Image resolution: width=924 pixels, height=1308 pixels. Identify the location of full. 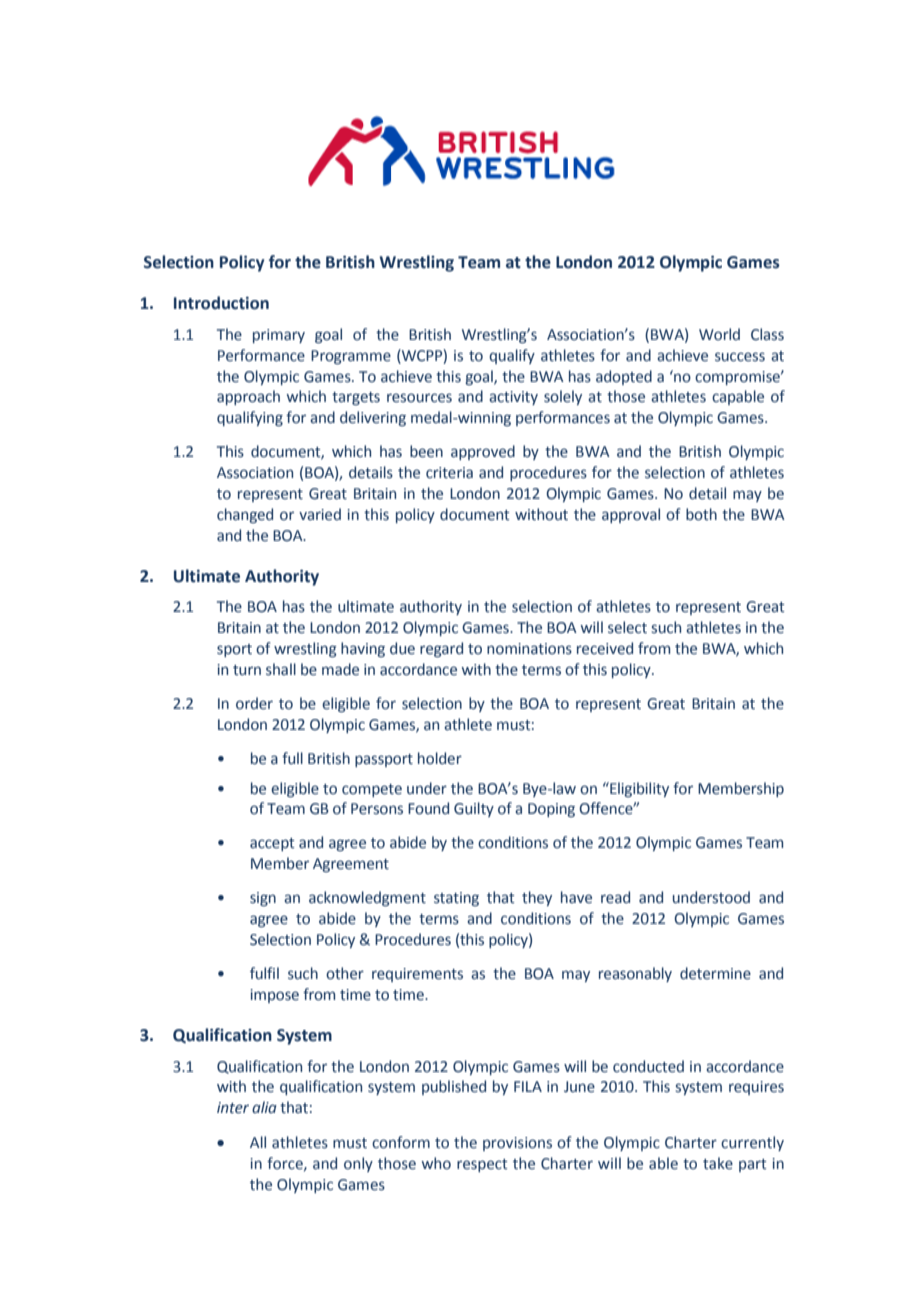
(292, 758).
